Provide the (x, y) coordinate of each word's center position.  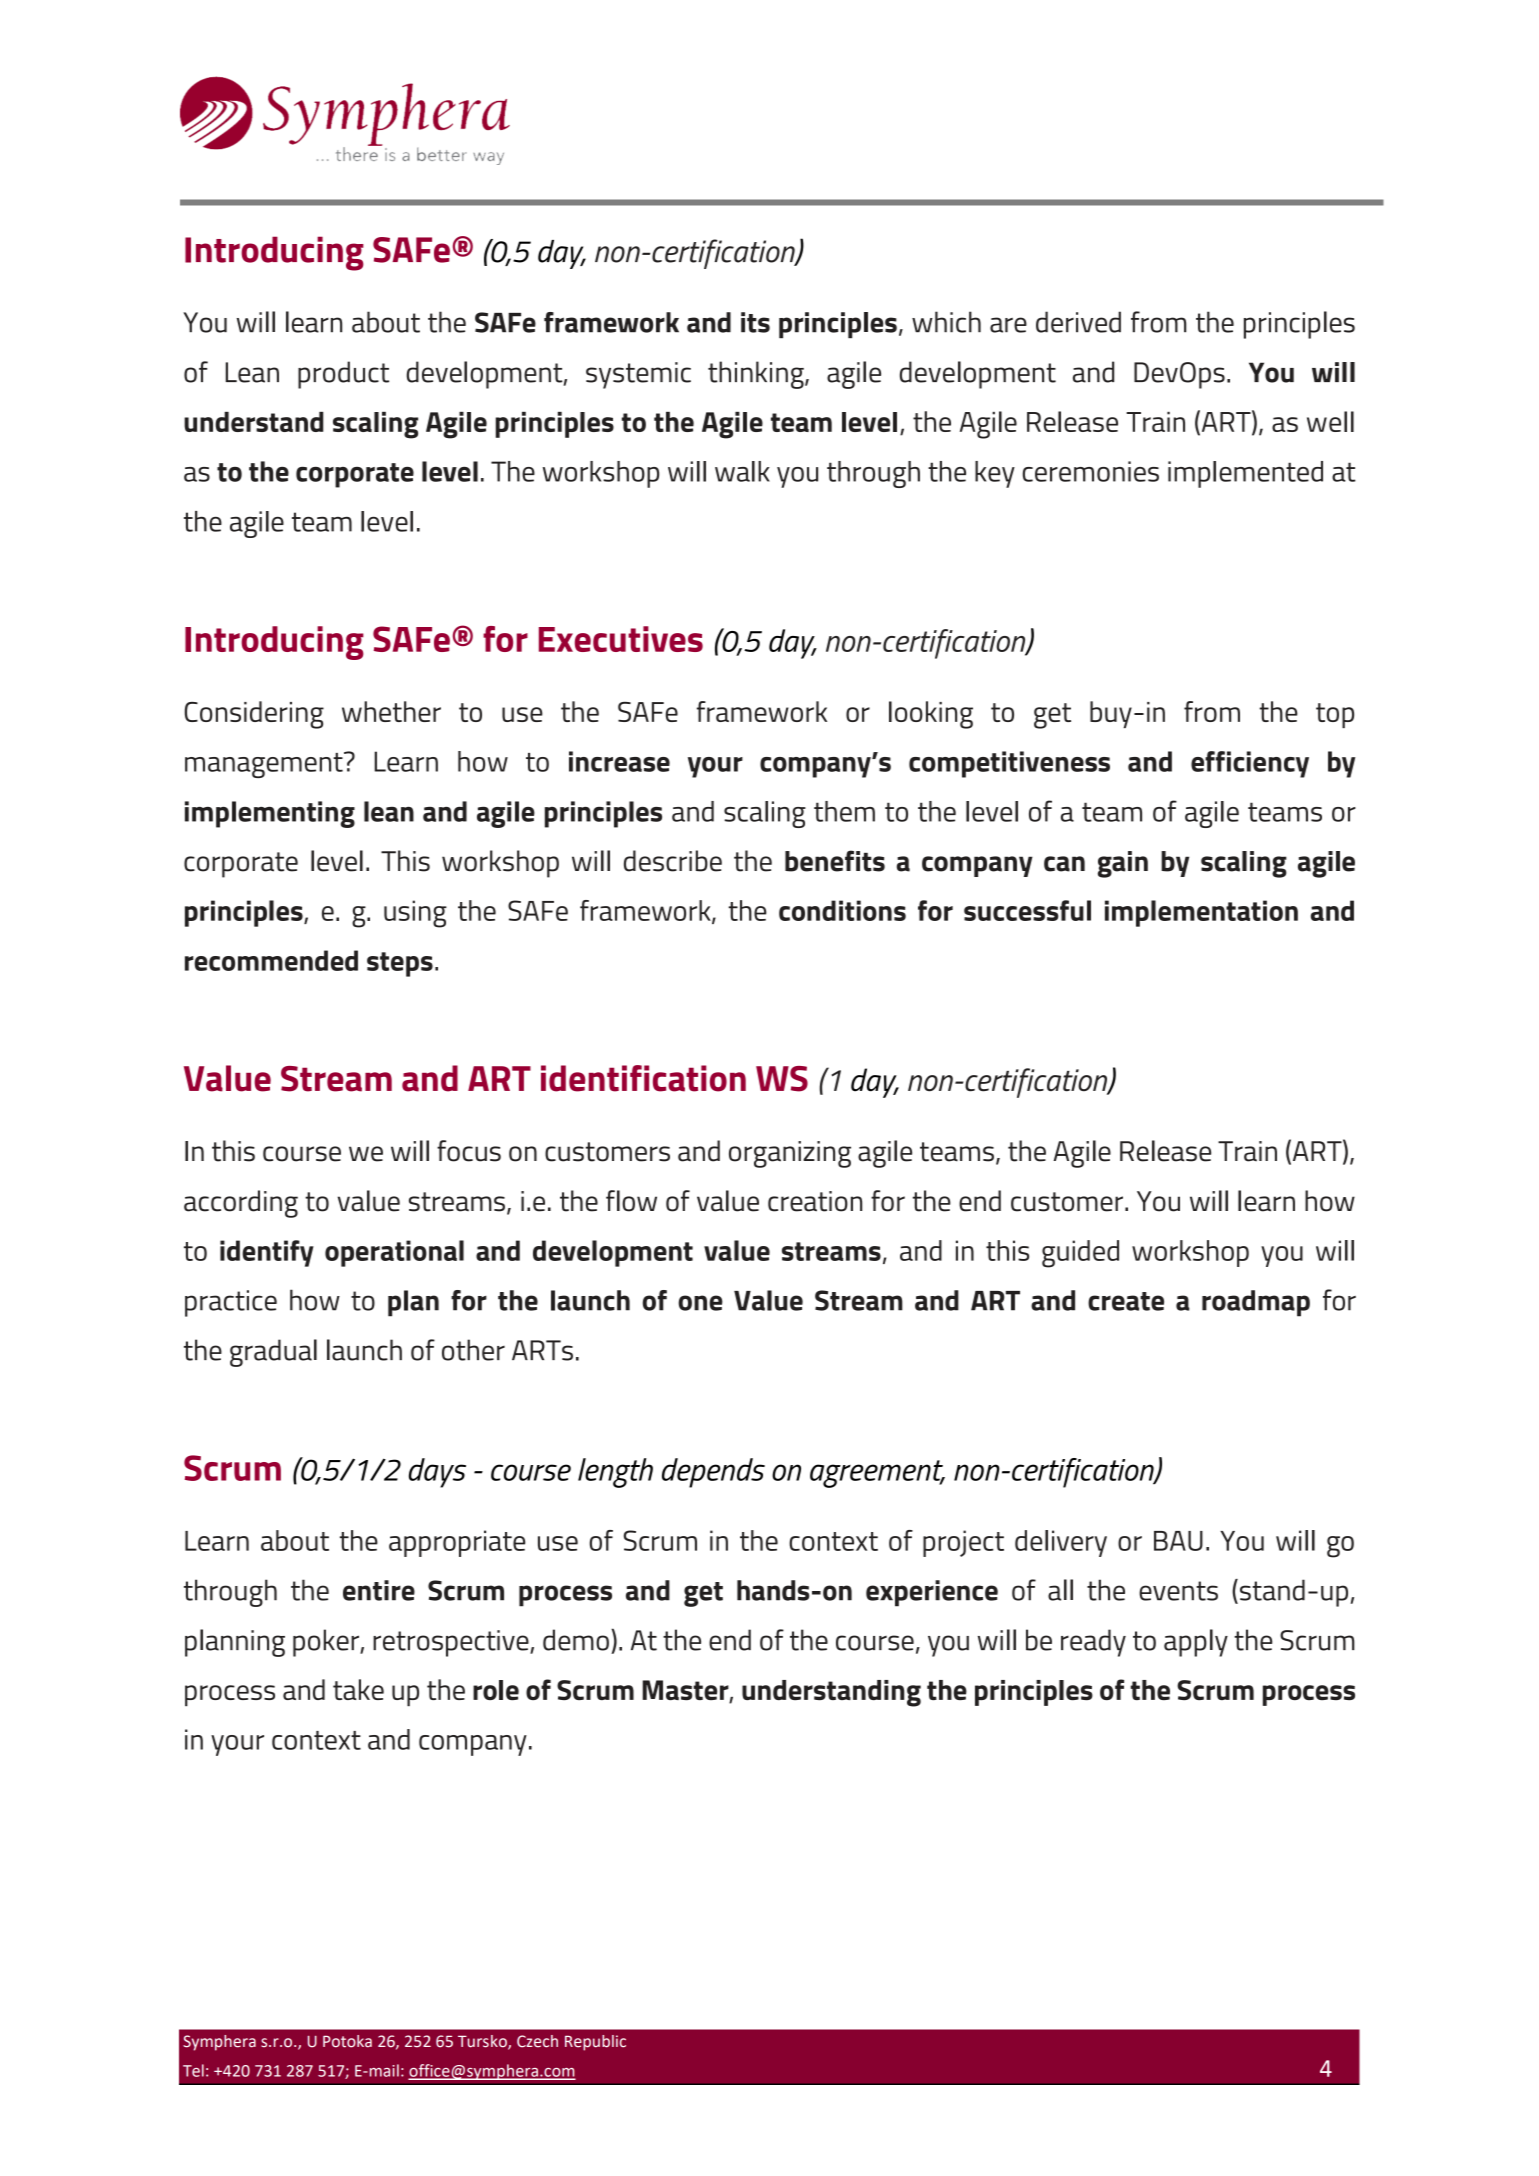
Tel (193, 2070)
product (343, 375)
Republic (595, 2043)
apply (1196, 1643)
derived (1078, 322)
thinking (757, 375)
